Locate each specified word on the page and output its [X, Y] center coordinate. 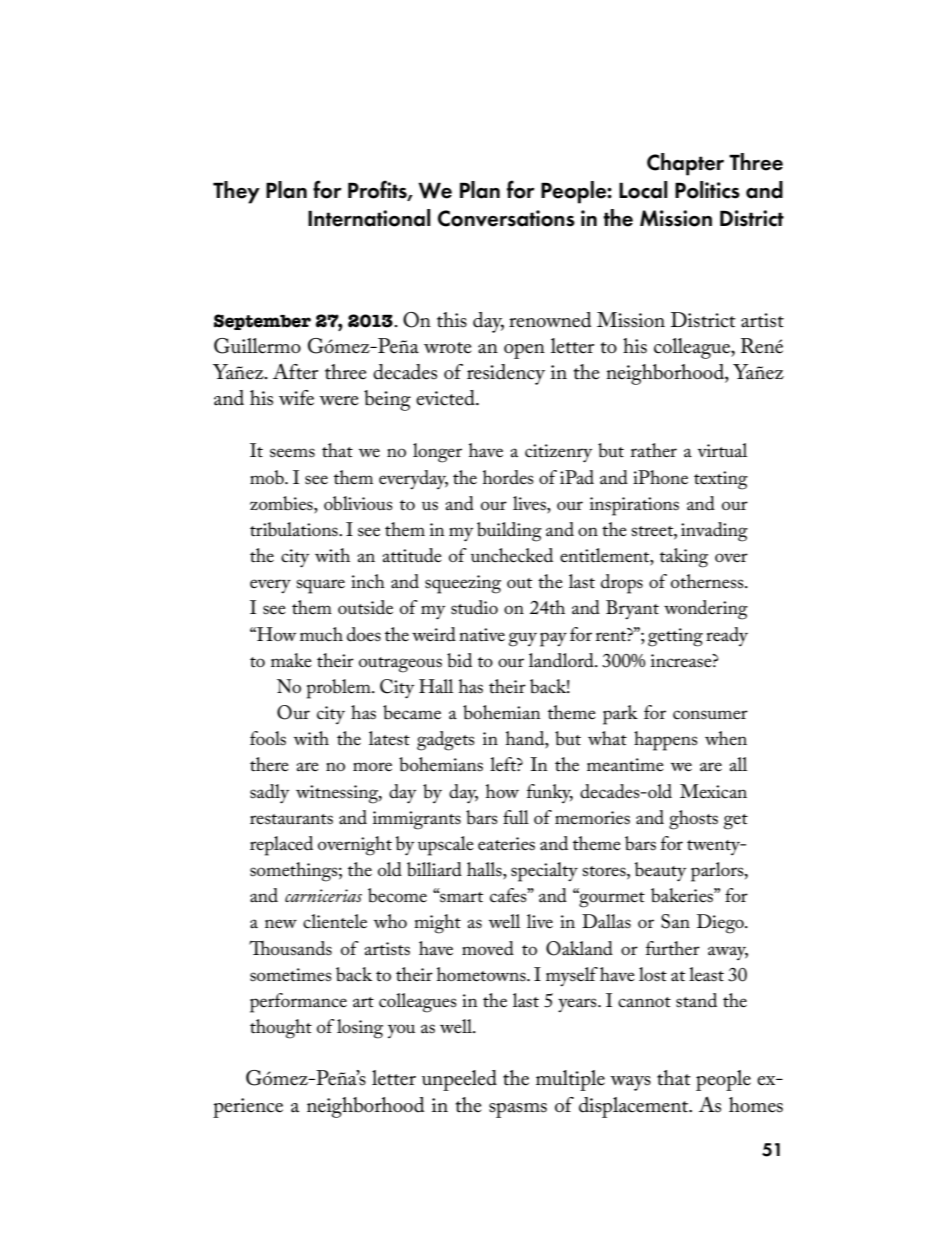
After [295, 371]
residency [506, 374]
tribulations [295, 529]
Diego [721, 924]
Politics [707, 190]
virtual [722, 450]
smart [460, 897]
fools [268, 738]
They [236, 192]
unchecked [512, 555]
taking [684, 558]
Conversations [506, 218]
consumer [710, 715]
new [281, 923]
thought [281, 1029]
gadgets [446, 741]
